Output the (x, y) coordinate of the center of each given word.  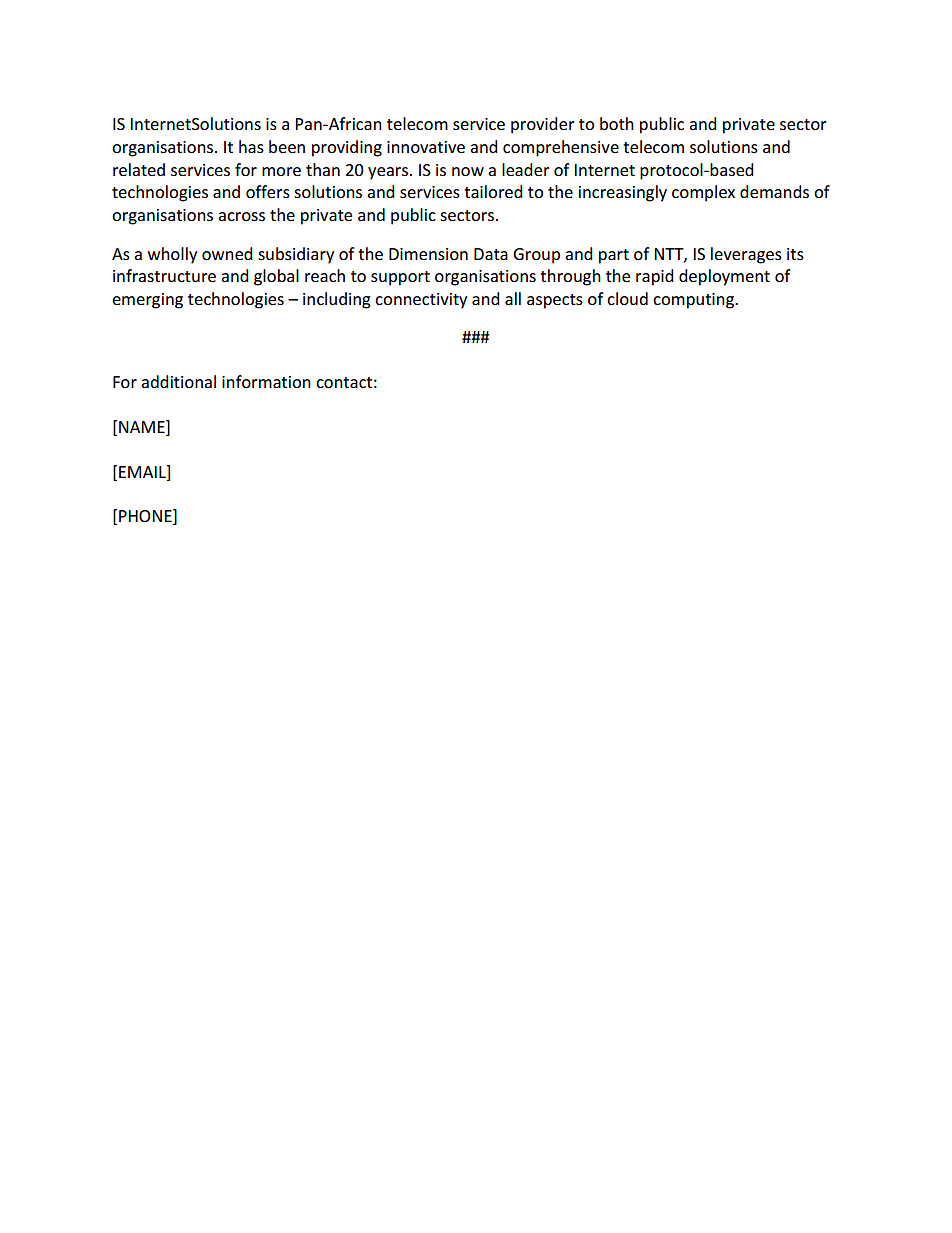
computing (694, 301)
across (241, 216)
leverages (746, 255)
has (251, 146)
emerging (147, 301)
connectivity (421, 301)
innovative (426, 147)
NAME (143, 426)
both (617, 123)
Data (491, 254)
